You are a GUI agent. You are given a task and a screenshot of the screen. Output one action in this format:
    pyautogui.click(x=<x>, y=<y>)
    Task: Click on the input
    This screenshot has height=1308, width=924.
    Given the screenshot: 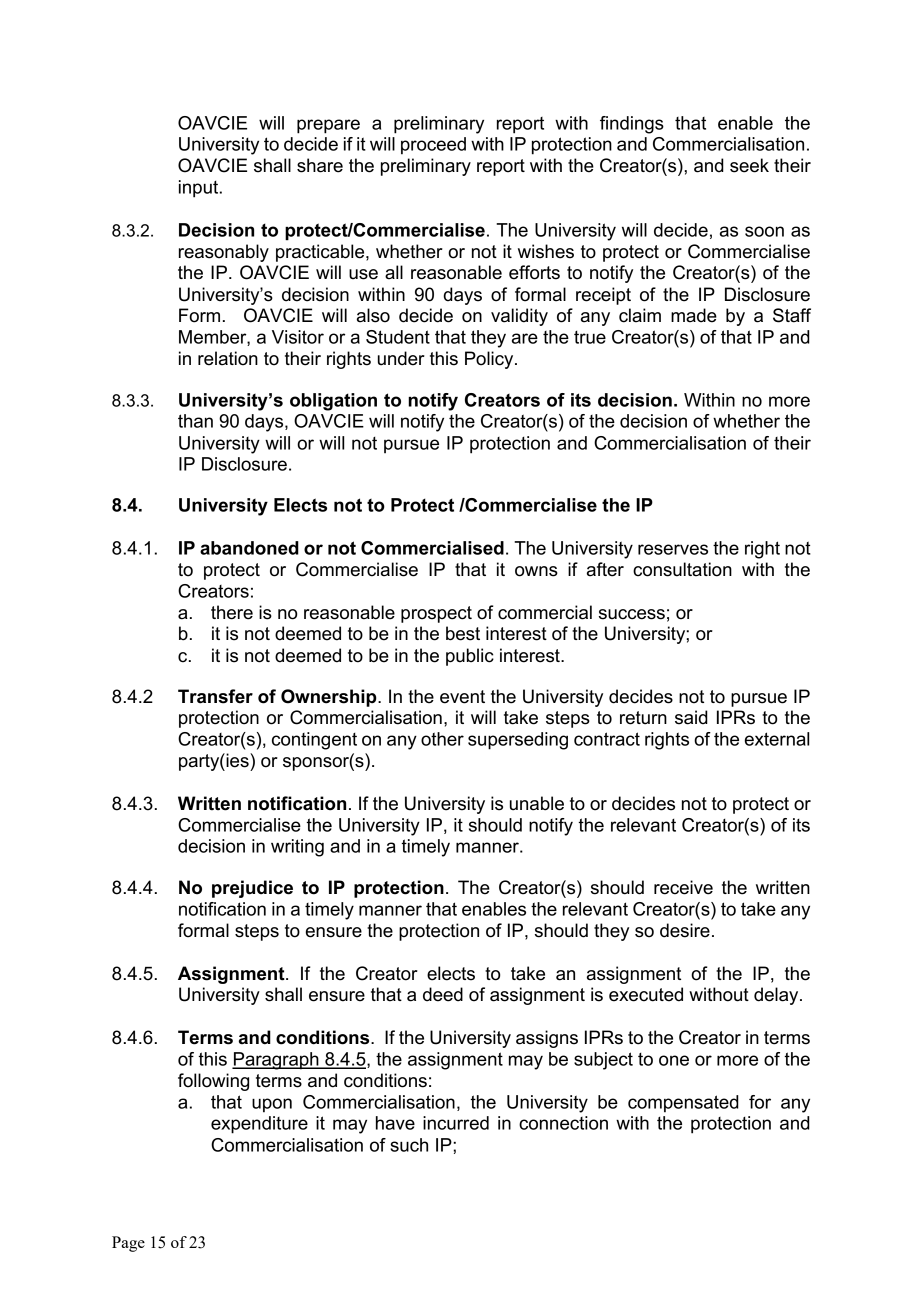 What is the action you would take?
    pyautogui.click(x=200, y=189)
